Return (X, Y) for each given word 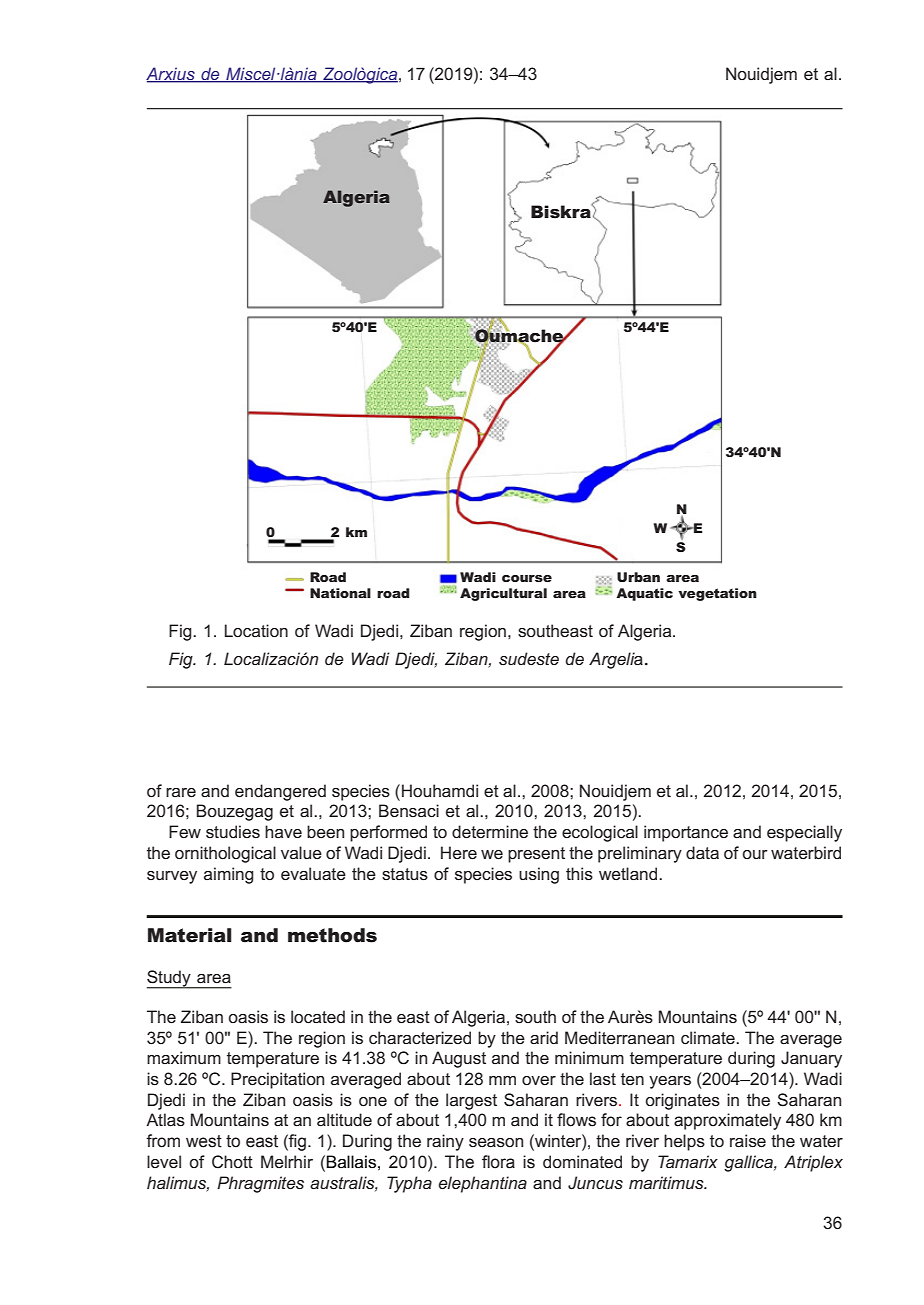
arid (544, 1037)
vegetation (717, 594)
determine (490, 832)
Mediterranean (619, 1038)
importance (686, 833)
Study (170, 979)
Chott (232, 1162)
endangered (280, 792)
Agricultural (503, 594)
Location (256, 630)
